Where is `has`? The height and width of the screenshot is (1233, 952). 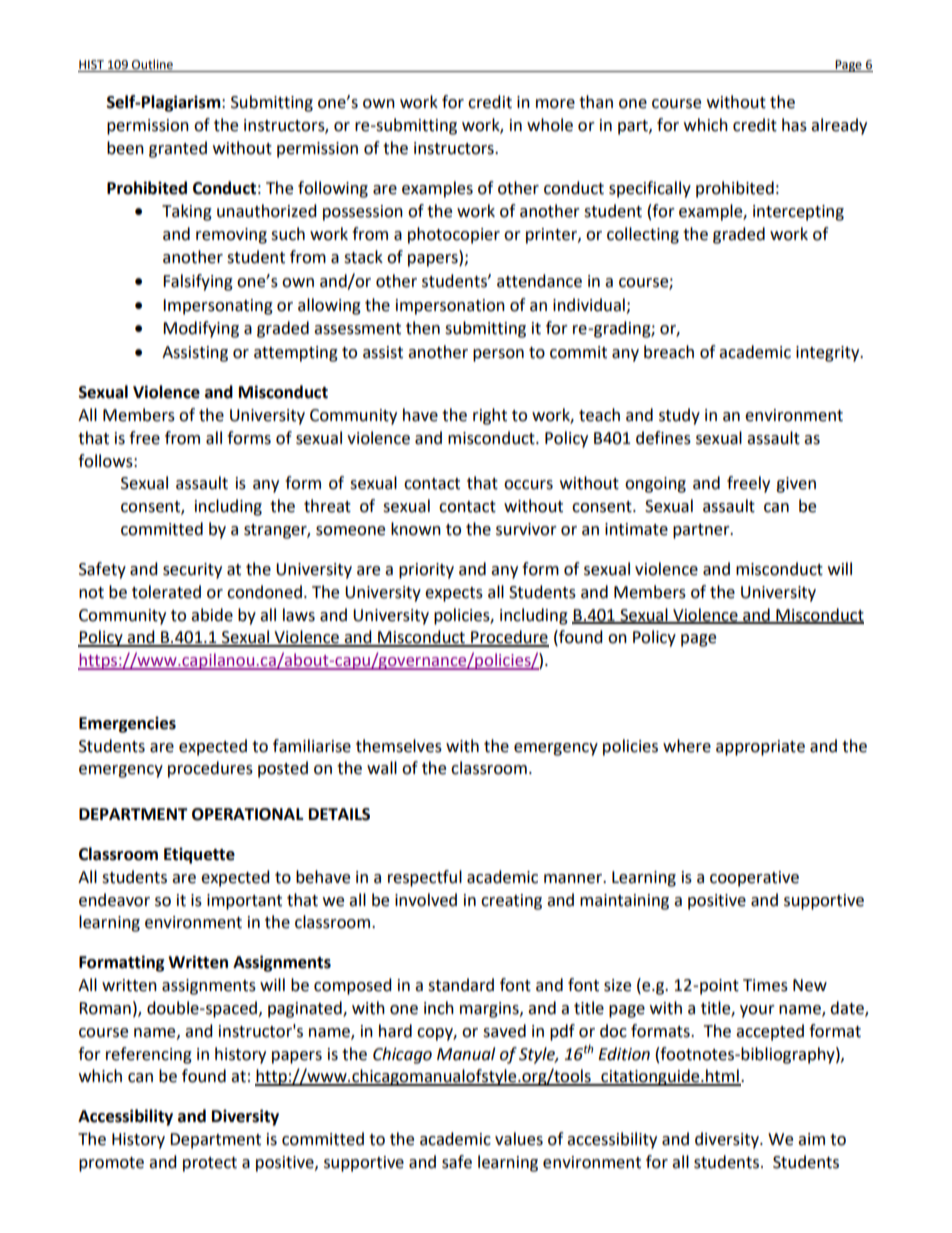 has is located at coordinates (794, 125).
